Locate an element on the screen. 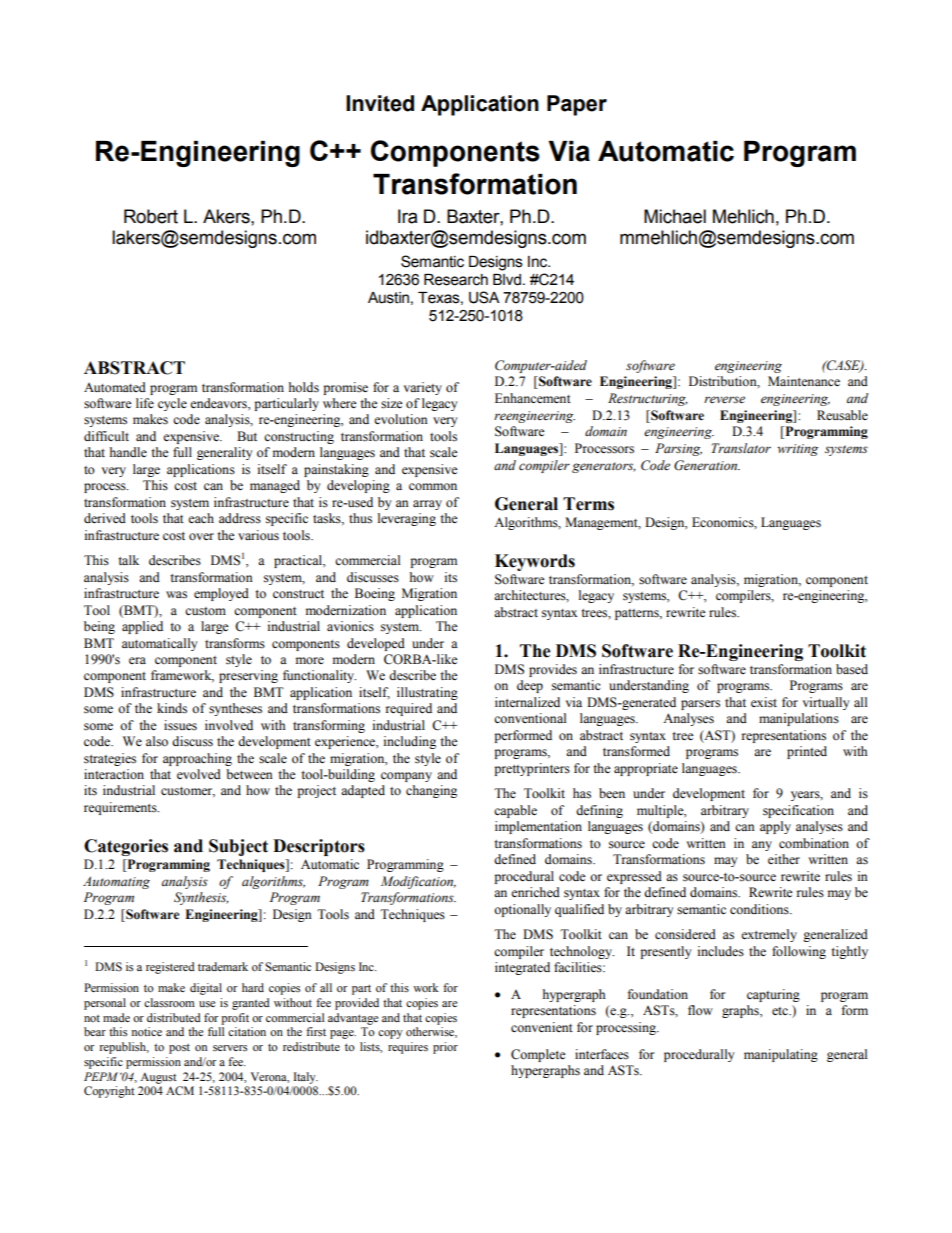 This screenshot has width=952, height=1233. Synthesis is located at coordinates (201, 898).
